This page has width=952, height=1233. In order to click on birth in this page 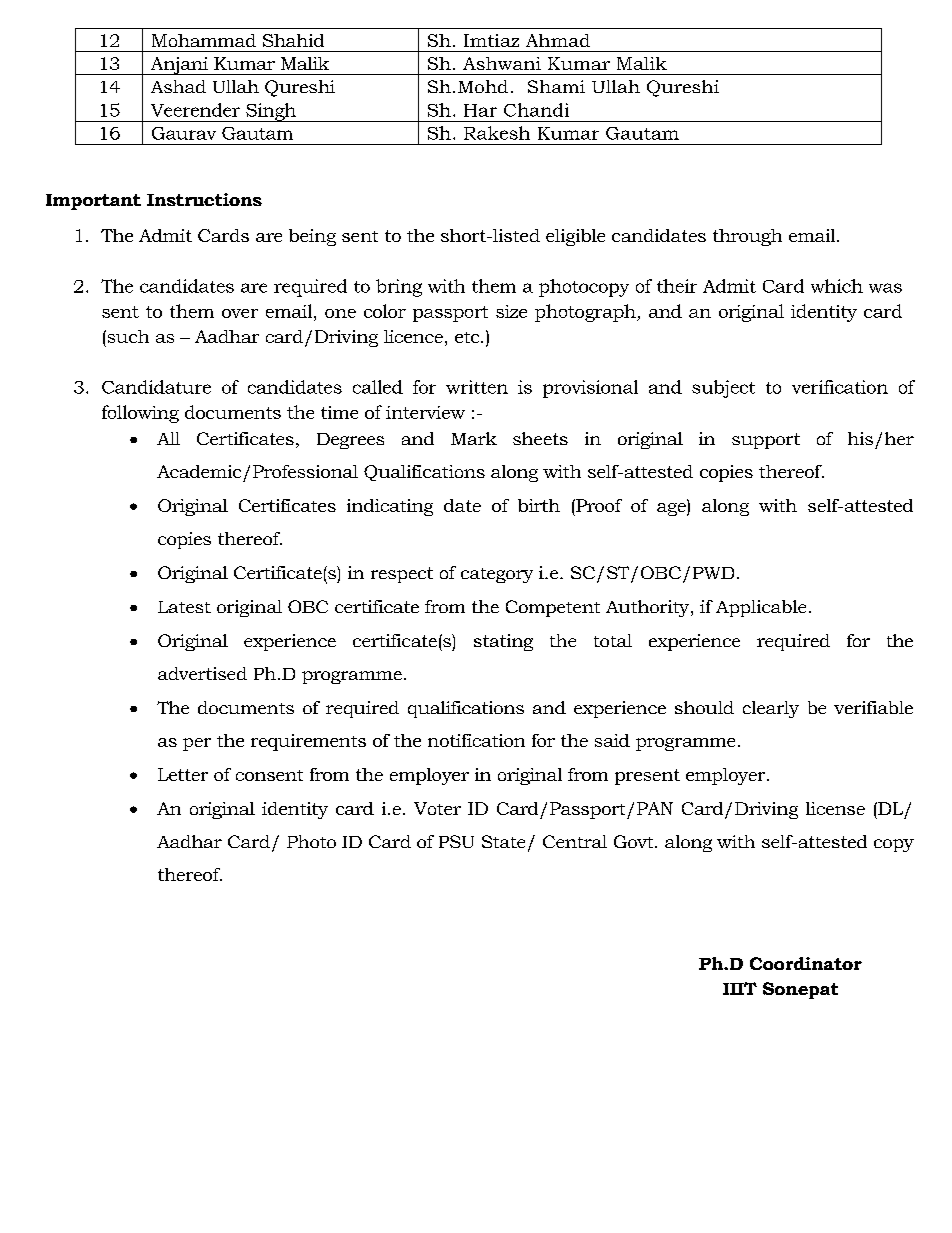, I will do `click(539, 505)`.
